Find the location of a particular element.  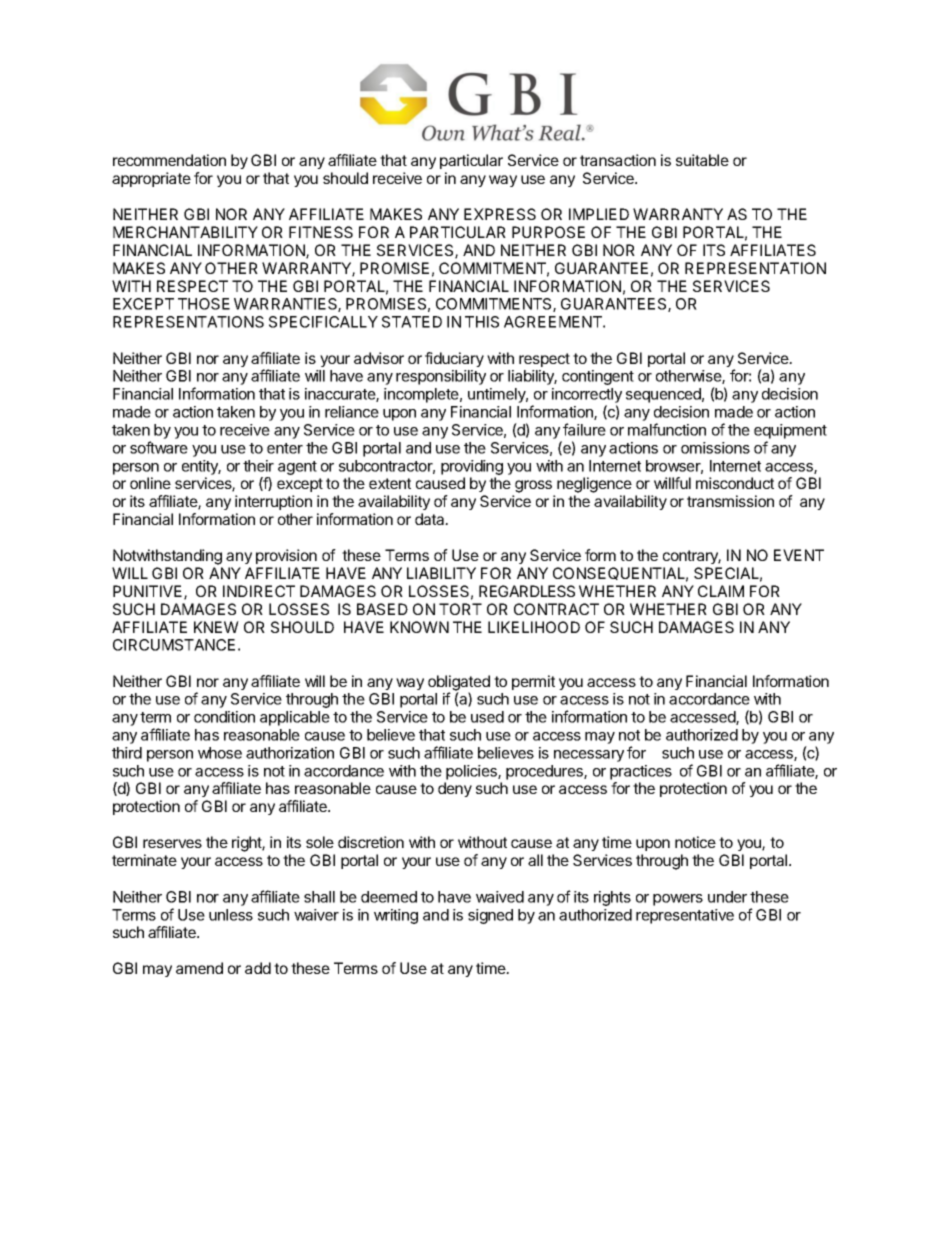

THOSE is located at coordinates (204, 304).
